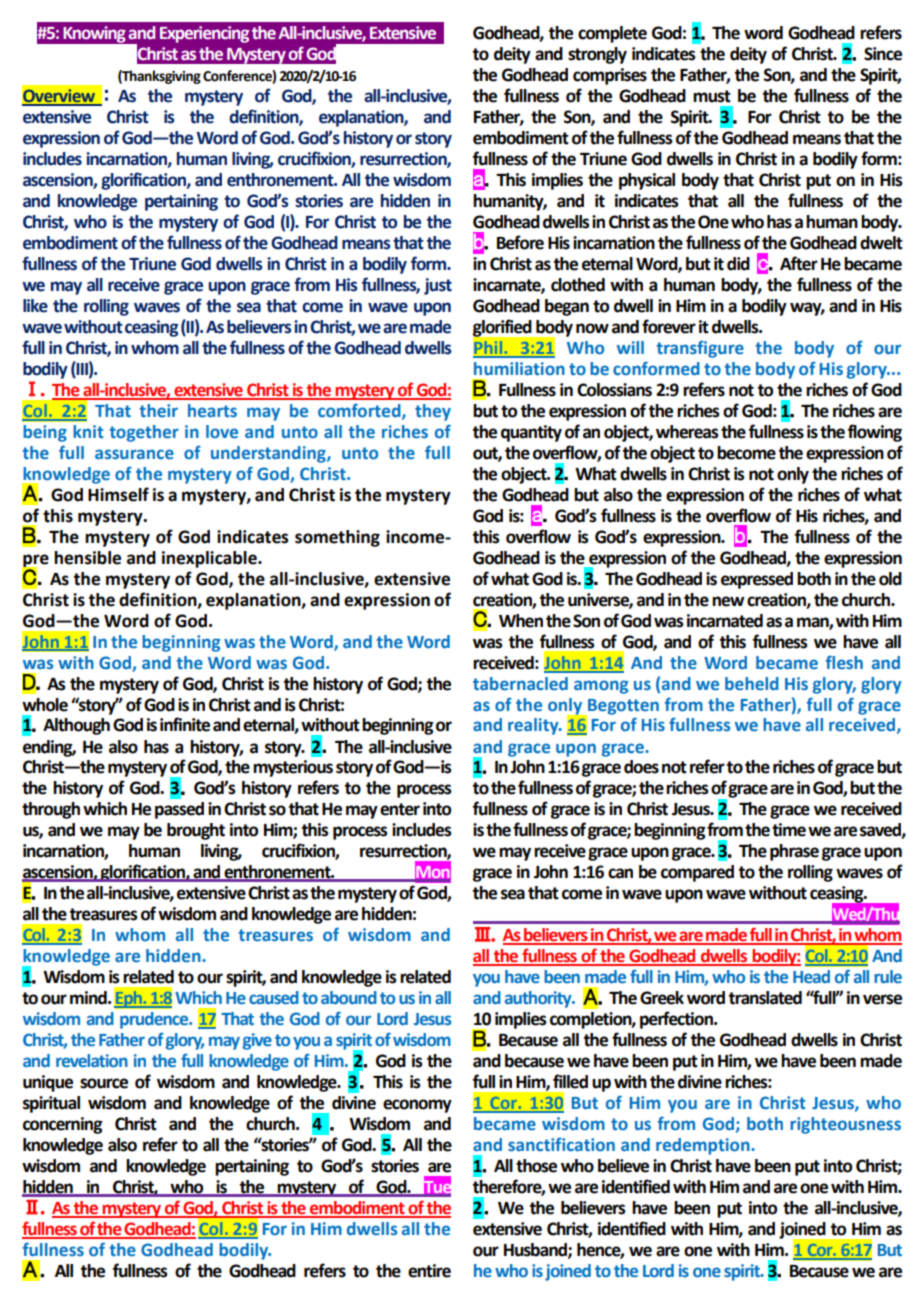 Image resolution: width=924 pixels, height=1308 pixels. Describe the element at coordinates (429, 1271) in the screenshot. I see `entire` at that location.
